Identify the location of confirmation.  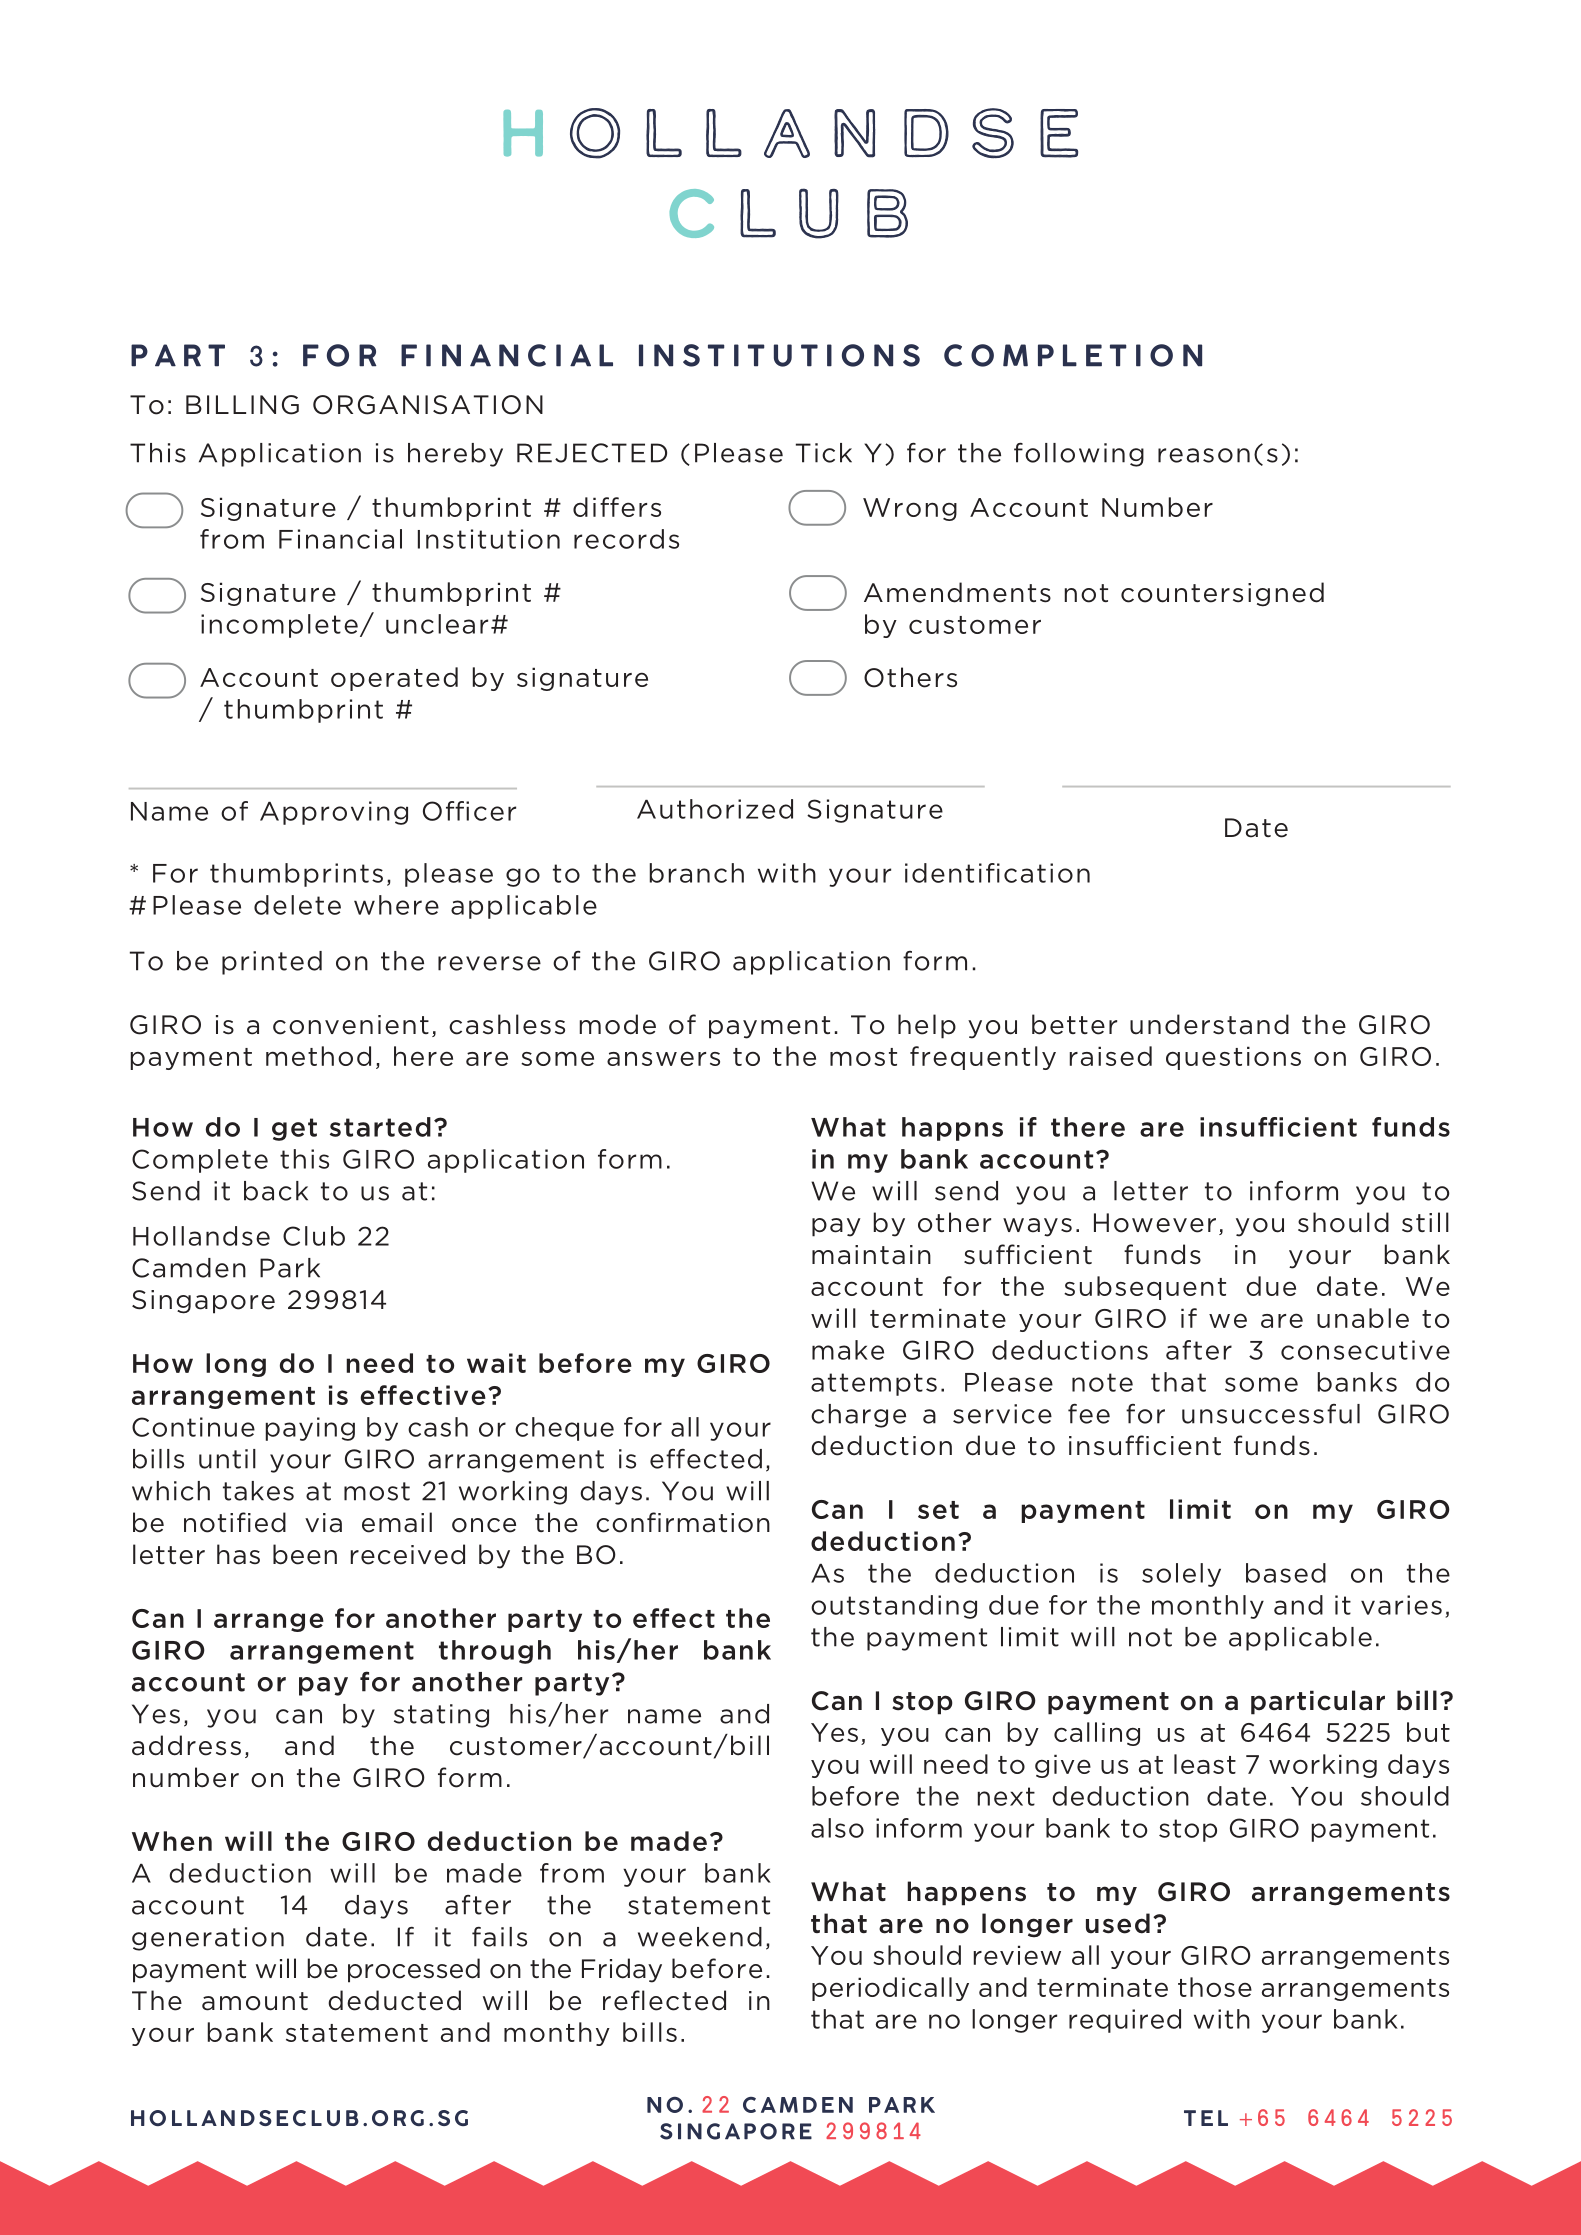
(683, 1522).
